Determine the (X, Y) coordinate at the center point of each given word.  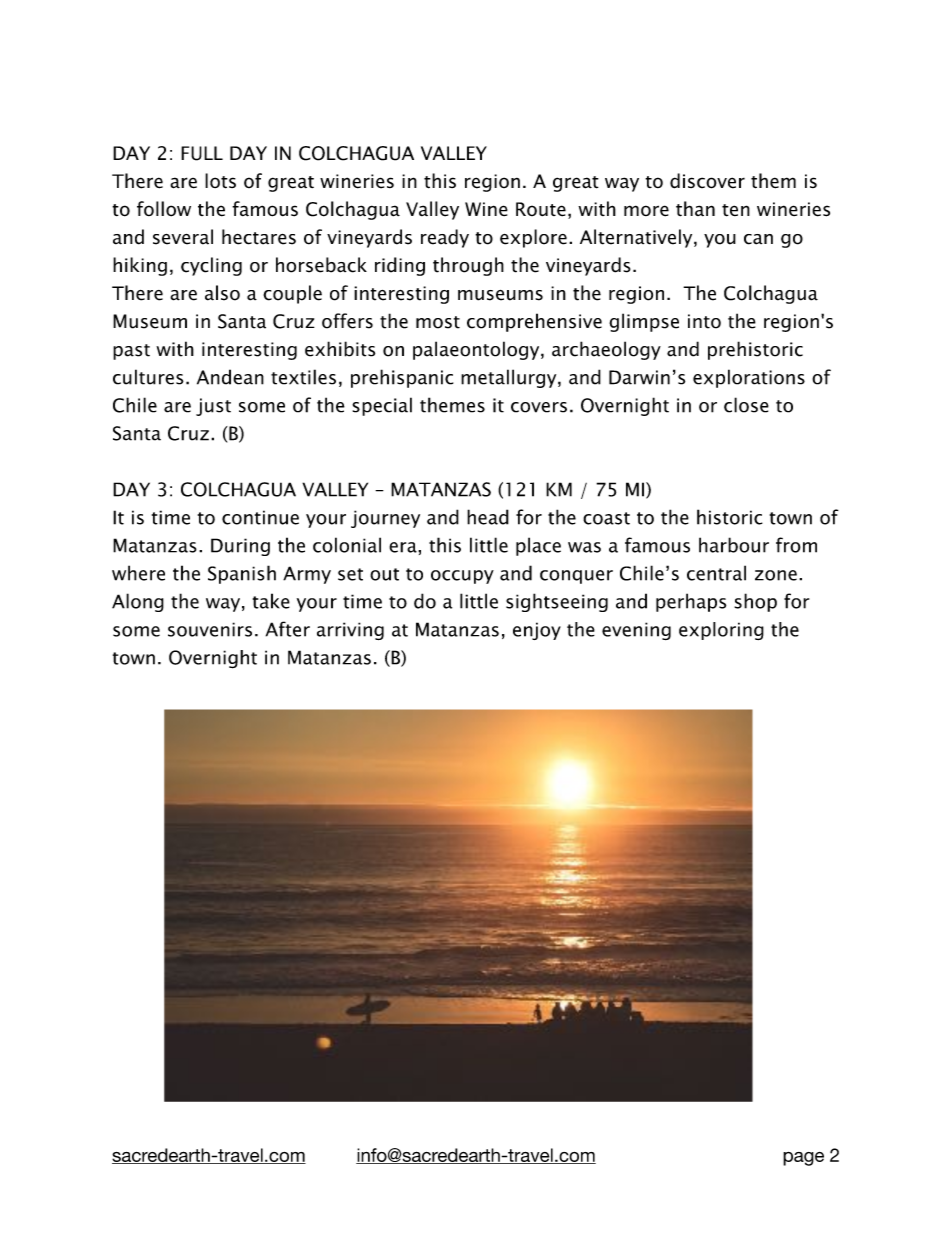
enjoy (537, 631)
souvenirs (210, 629)
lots (220, 181)
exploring (721, 631)
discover (707, 181)
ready (445, 238)
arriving (350, 631)
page (803, 1159)
